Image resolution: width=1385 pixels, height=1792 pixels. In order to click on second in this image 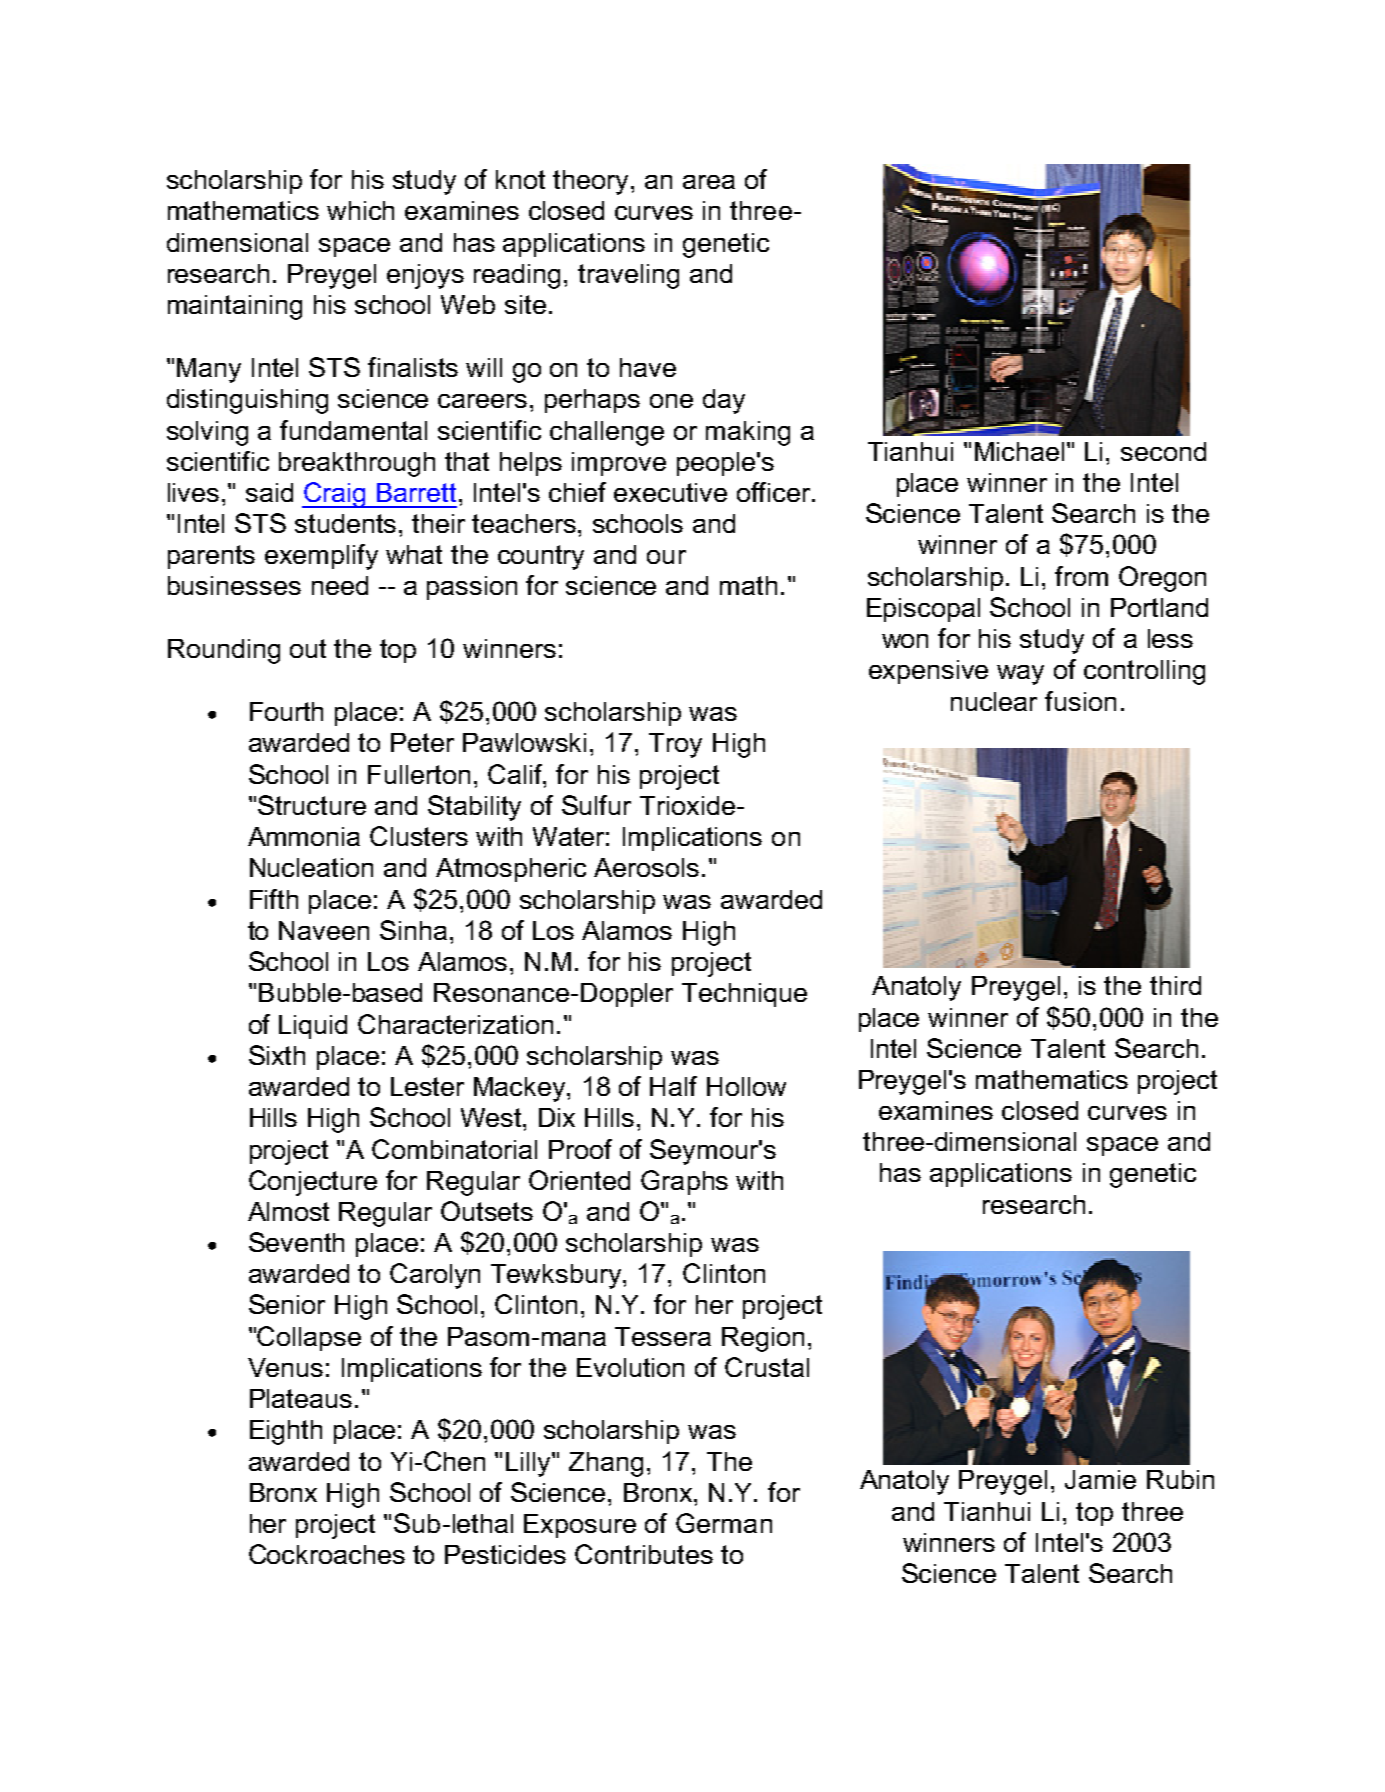, I will do `click(1163, 451)`.
